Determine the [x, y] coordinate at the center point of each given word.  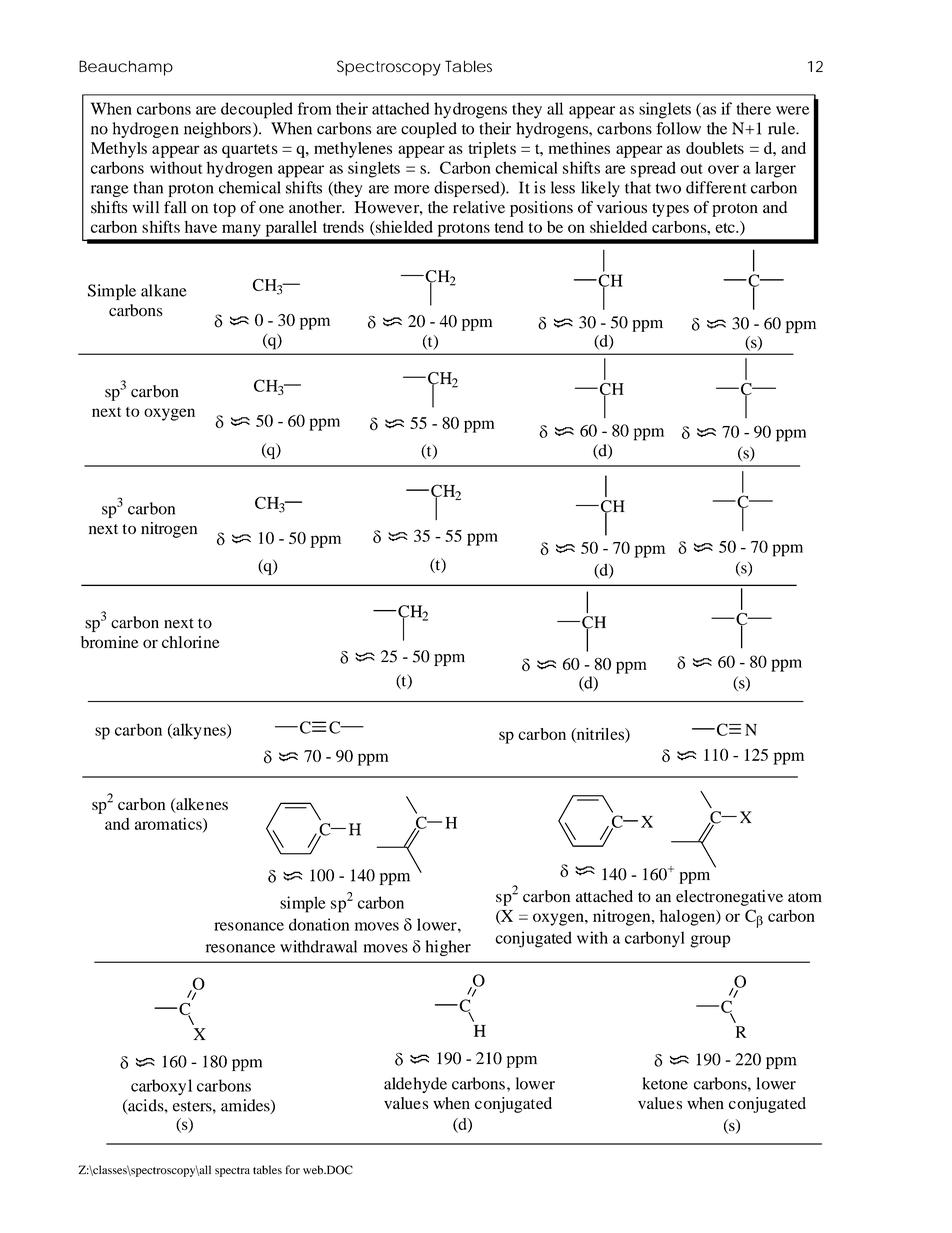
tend [509, 227]
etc [726, 228]
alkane [164, 290]
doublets [715, 148]
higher [448, 948]
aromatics [169, 824]
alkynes [199, 731]
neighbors [217, 130]
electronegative [729, 898]
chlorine [191, 642]
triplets [492, 150]
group [710, 941]
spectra [232, 1172]
